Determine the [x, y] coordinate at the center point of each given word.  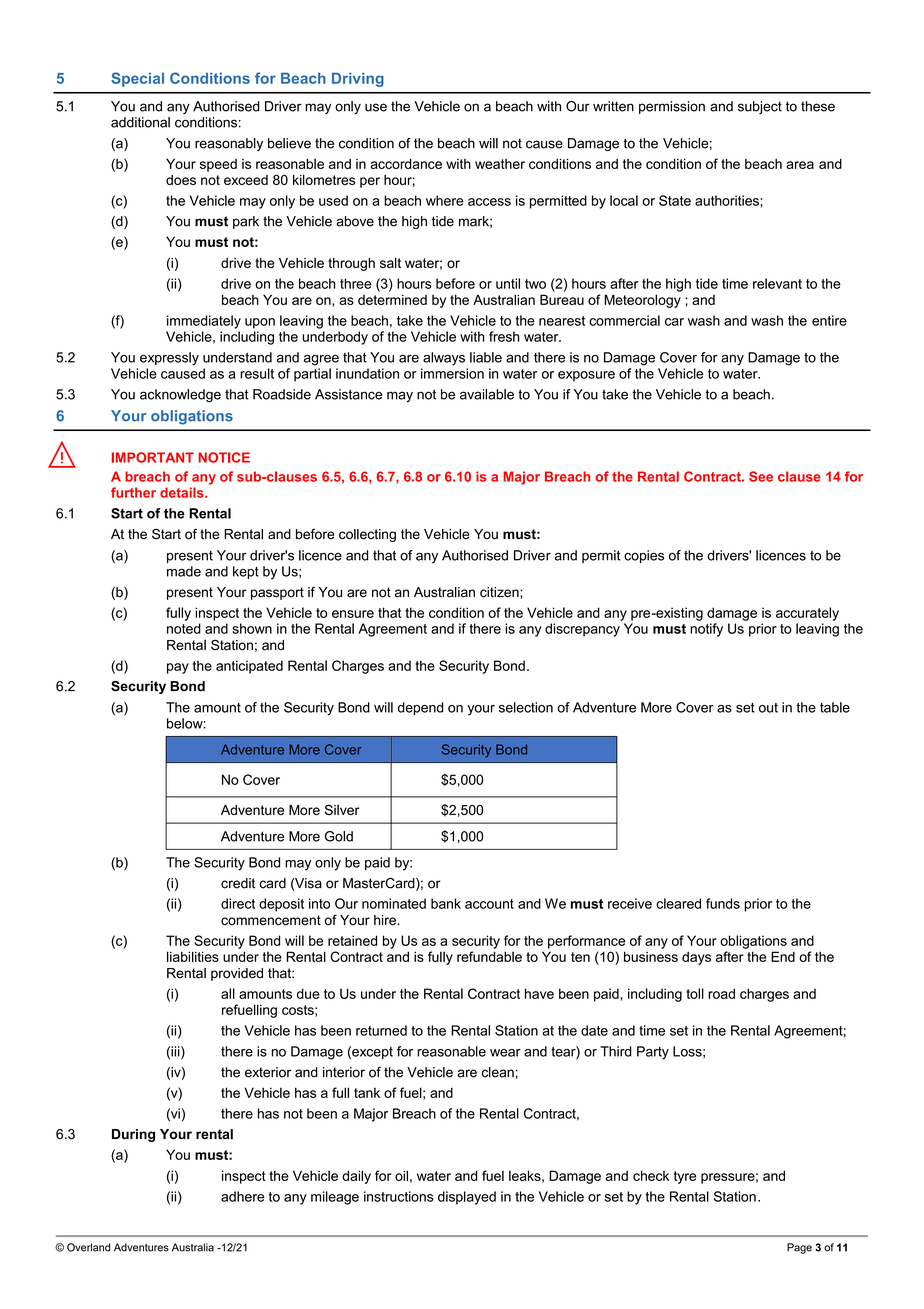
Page [799, 1248]
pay [178, 668]
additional [140, 122]
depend [421, 708]
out [768, 708]
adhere [242, 1196]
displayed [467, 1198]
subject [760, 107]
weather [500, 164]
